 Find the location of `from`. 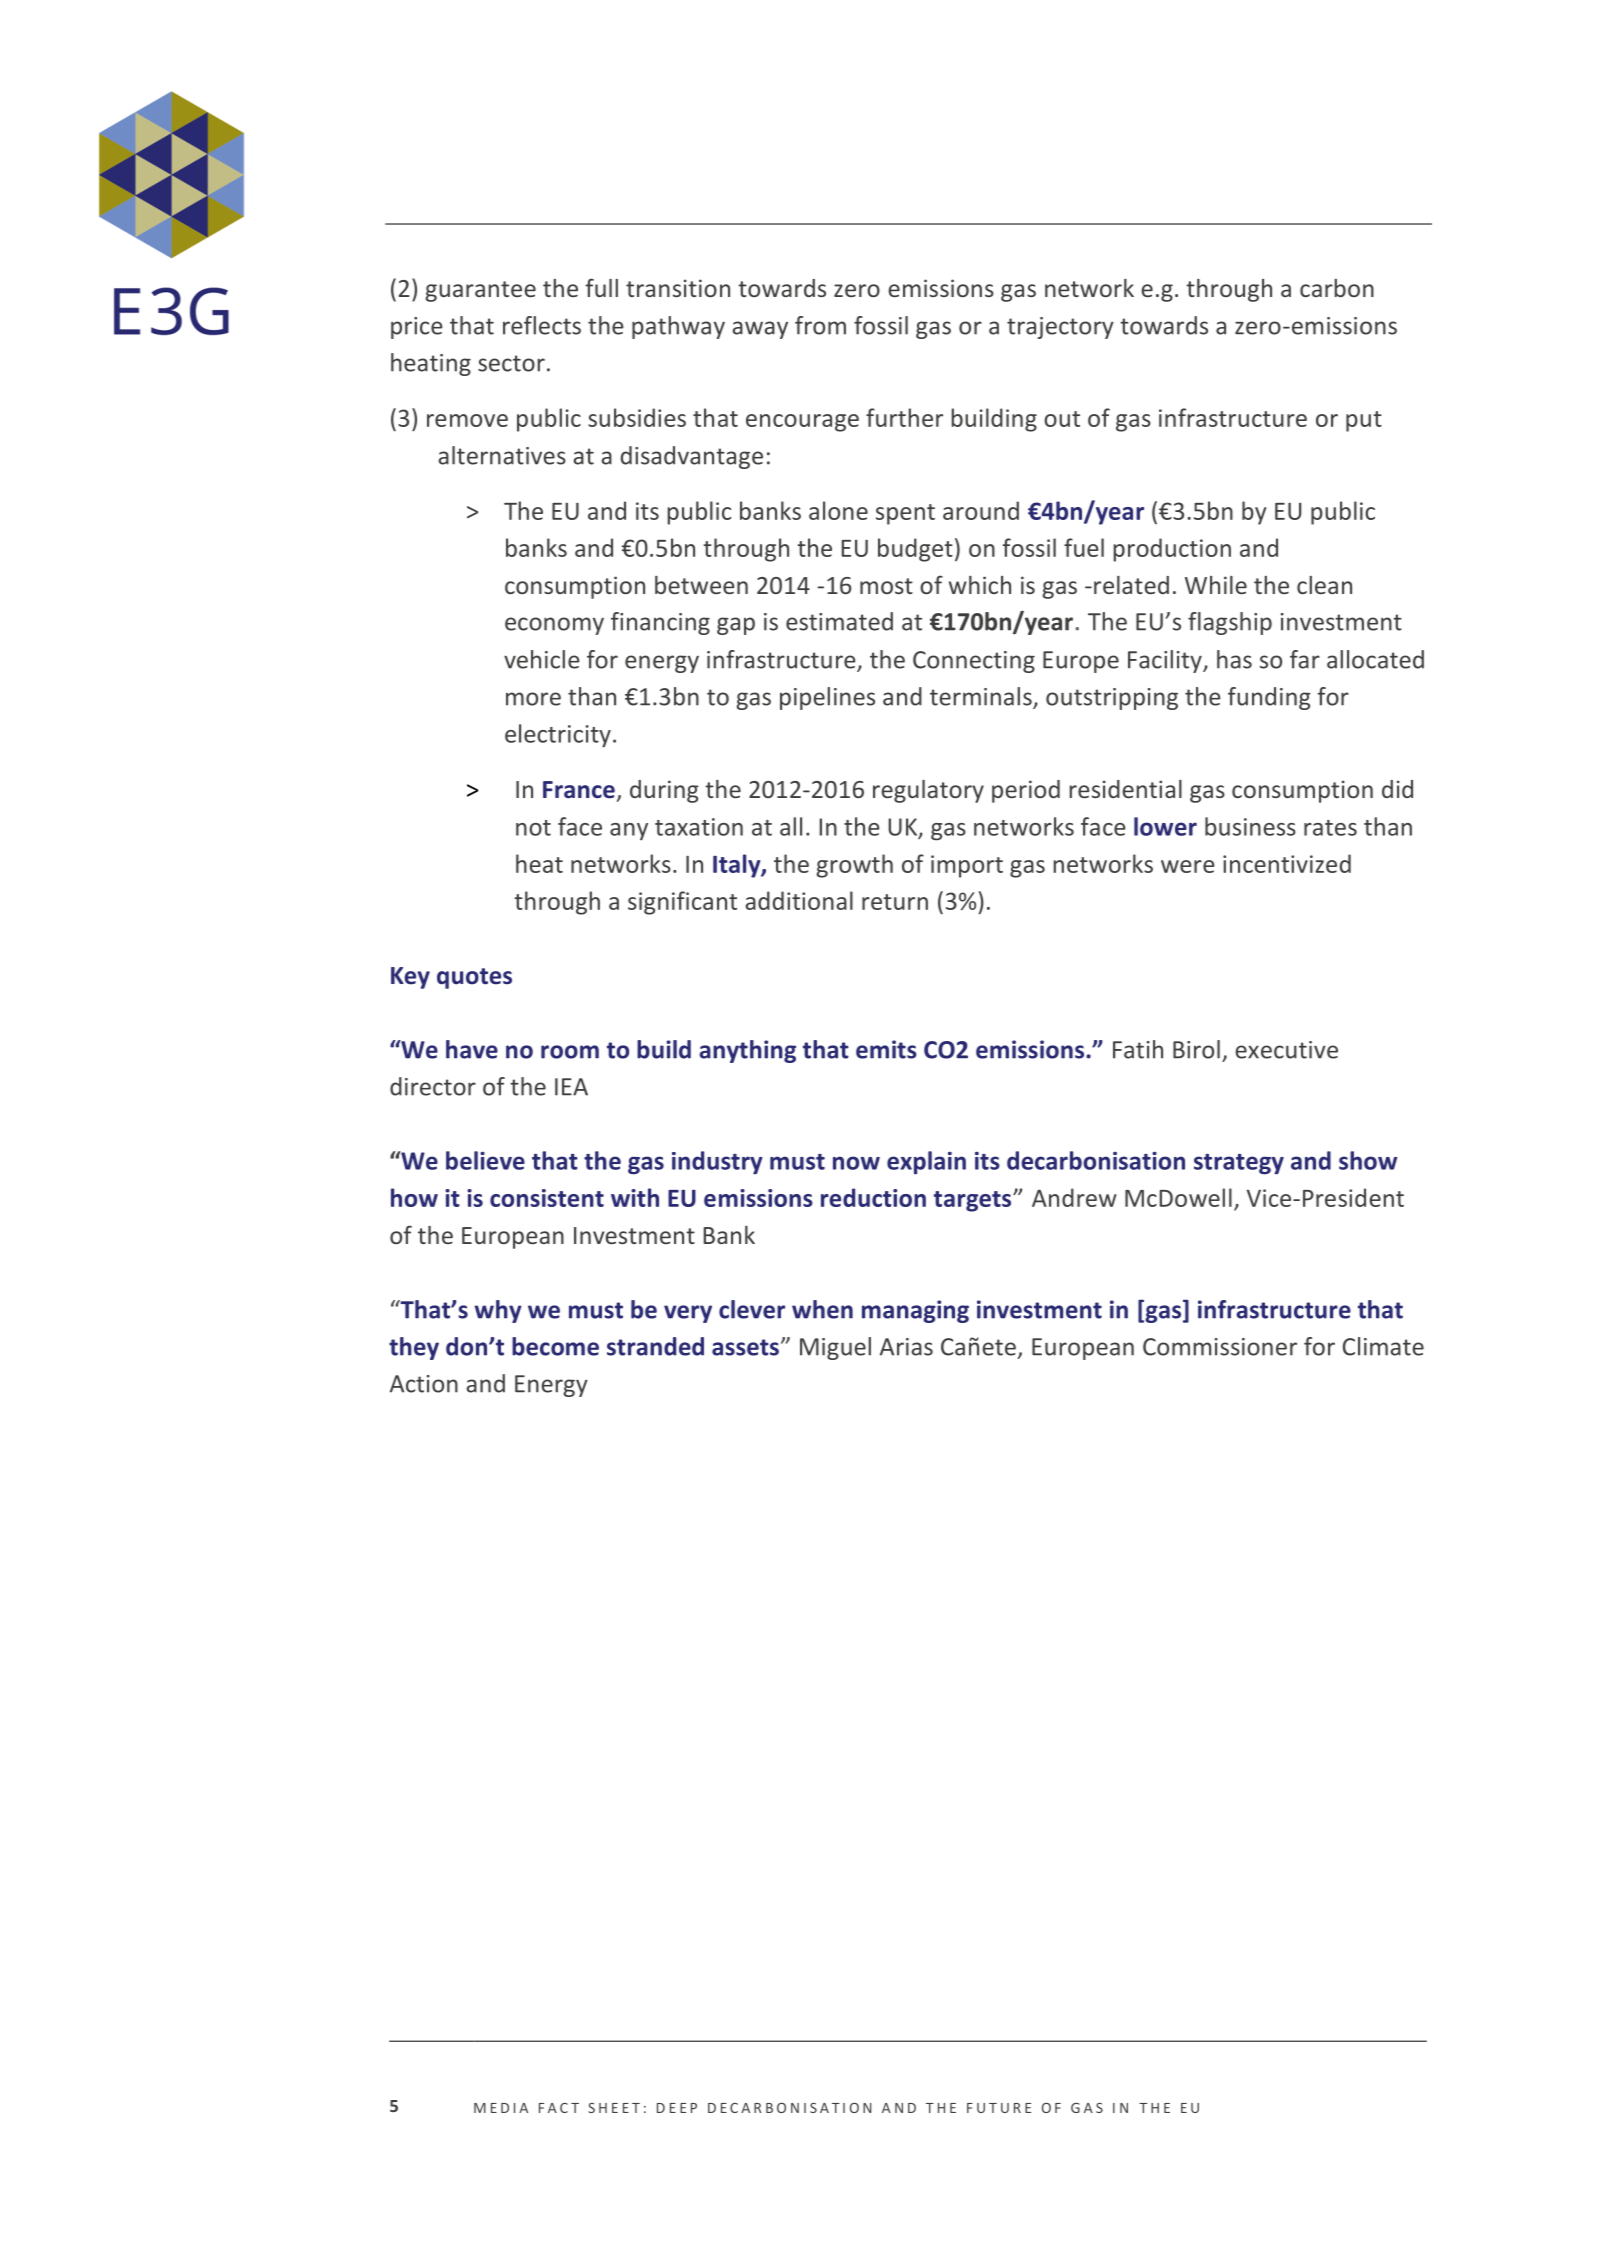

from is located at coordinates (820, 325).
